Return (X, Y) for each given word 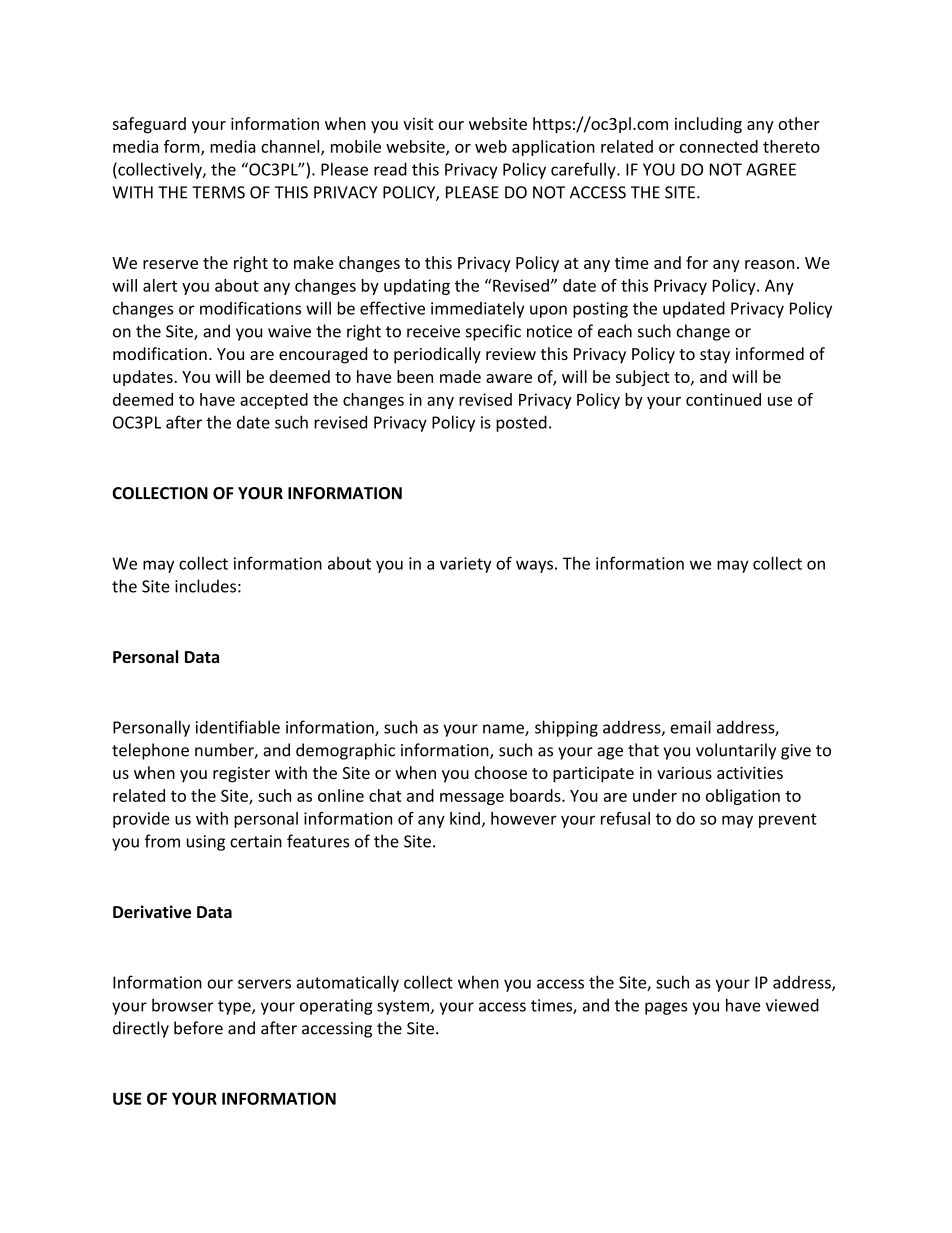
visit (418, 123)
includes (205, 586)
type (235, 1007)
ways (534, 566)
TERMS (218, 192)
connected (719, 146)
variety (466, 565)
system (403, 1007)
